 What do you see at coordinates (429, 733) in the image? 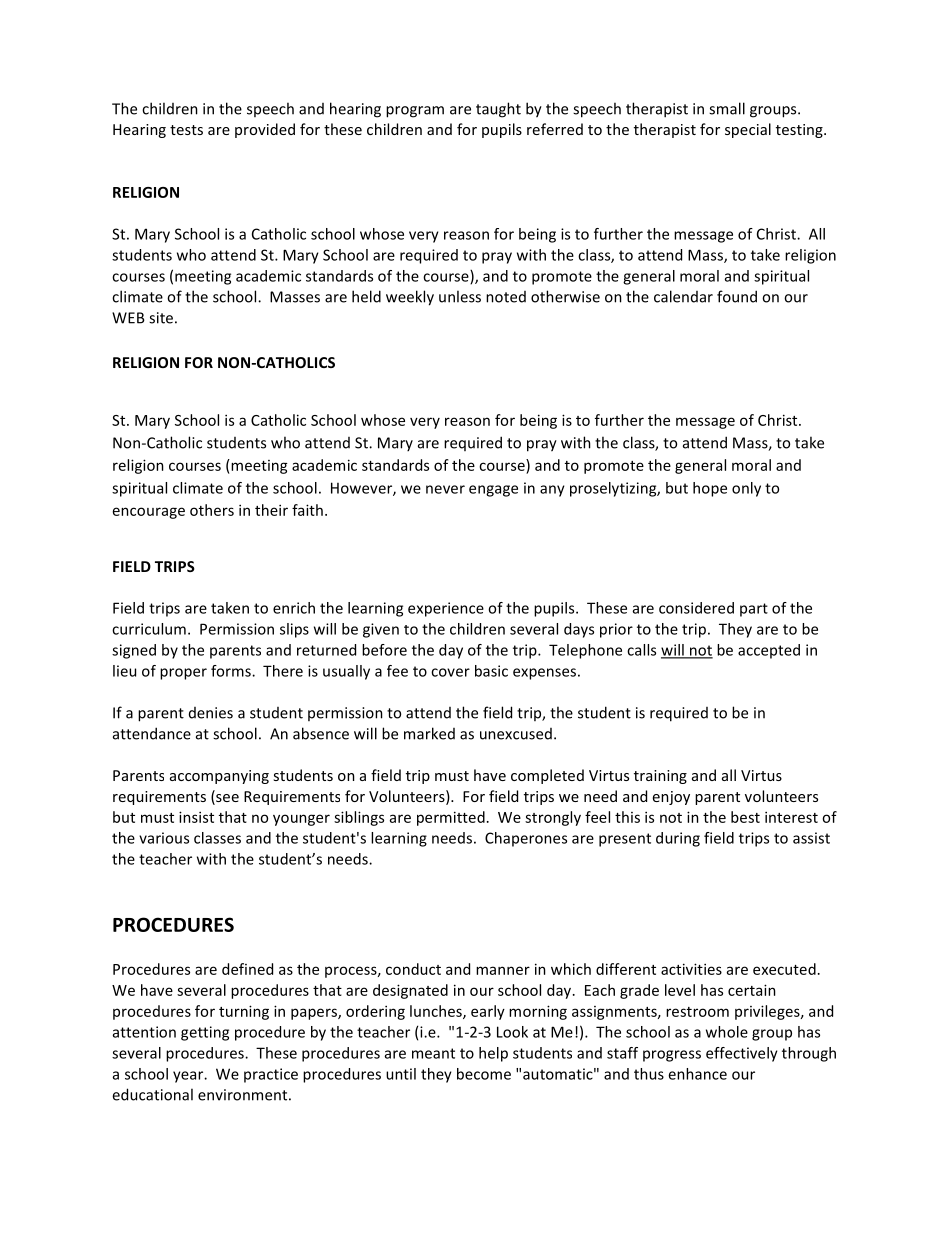
I see `marked` at bounding box center [429, 733].
